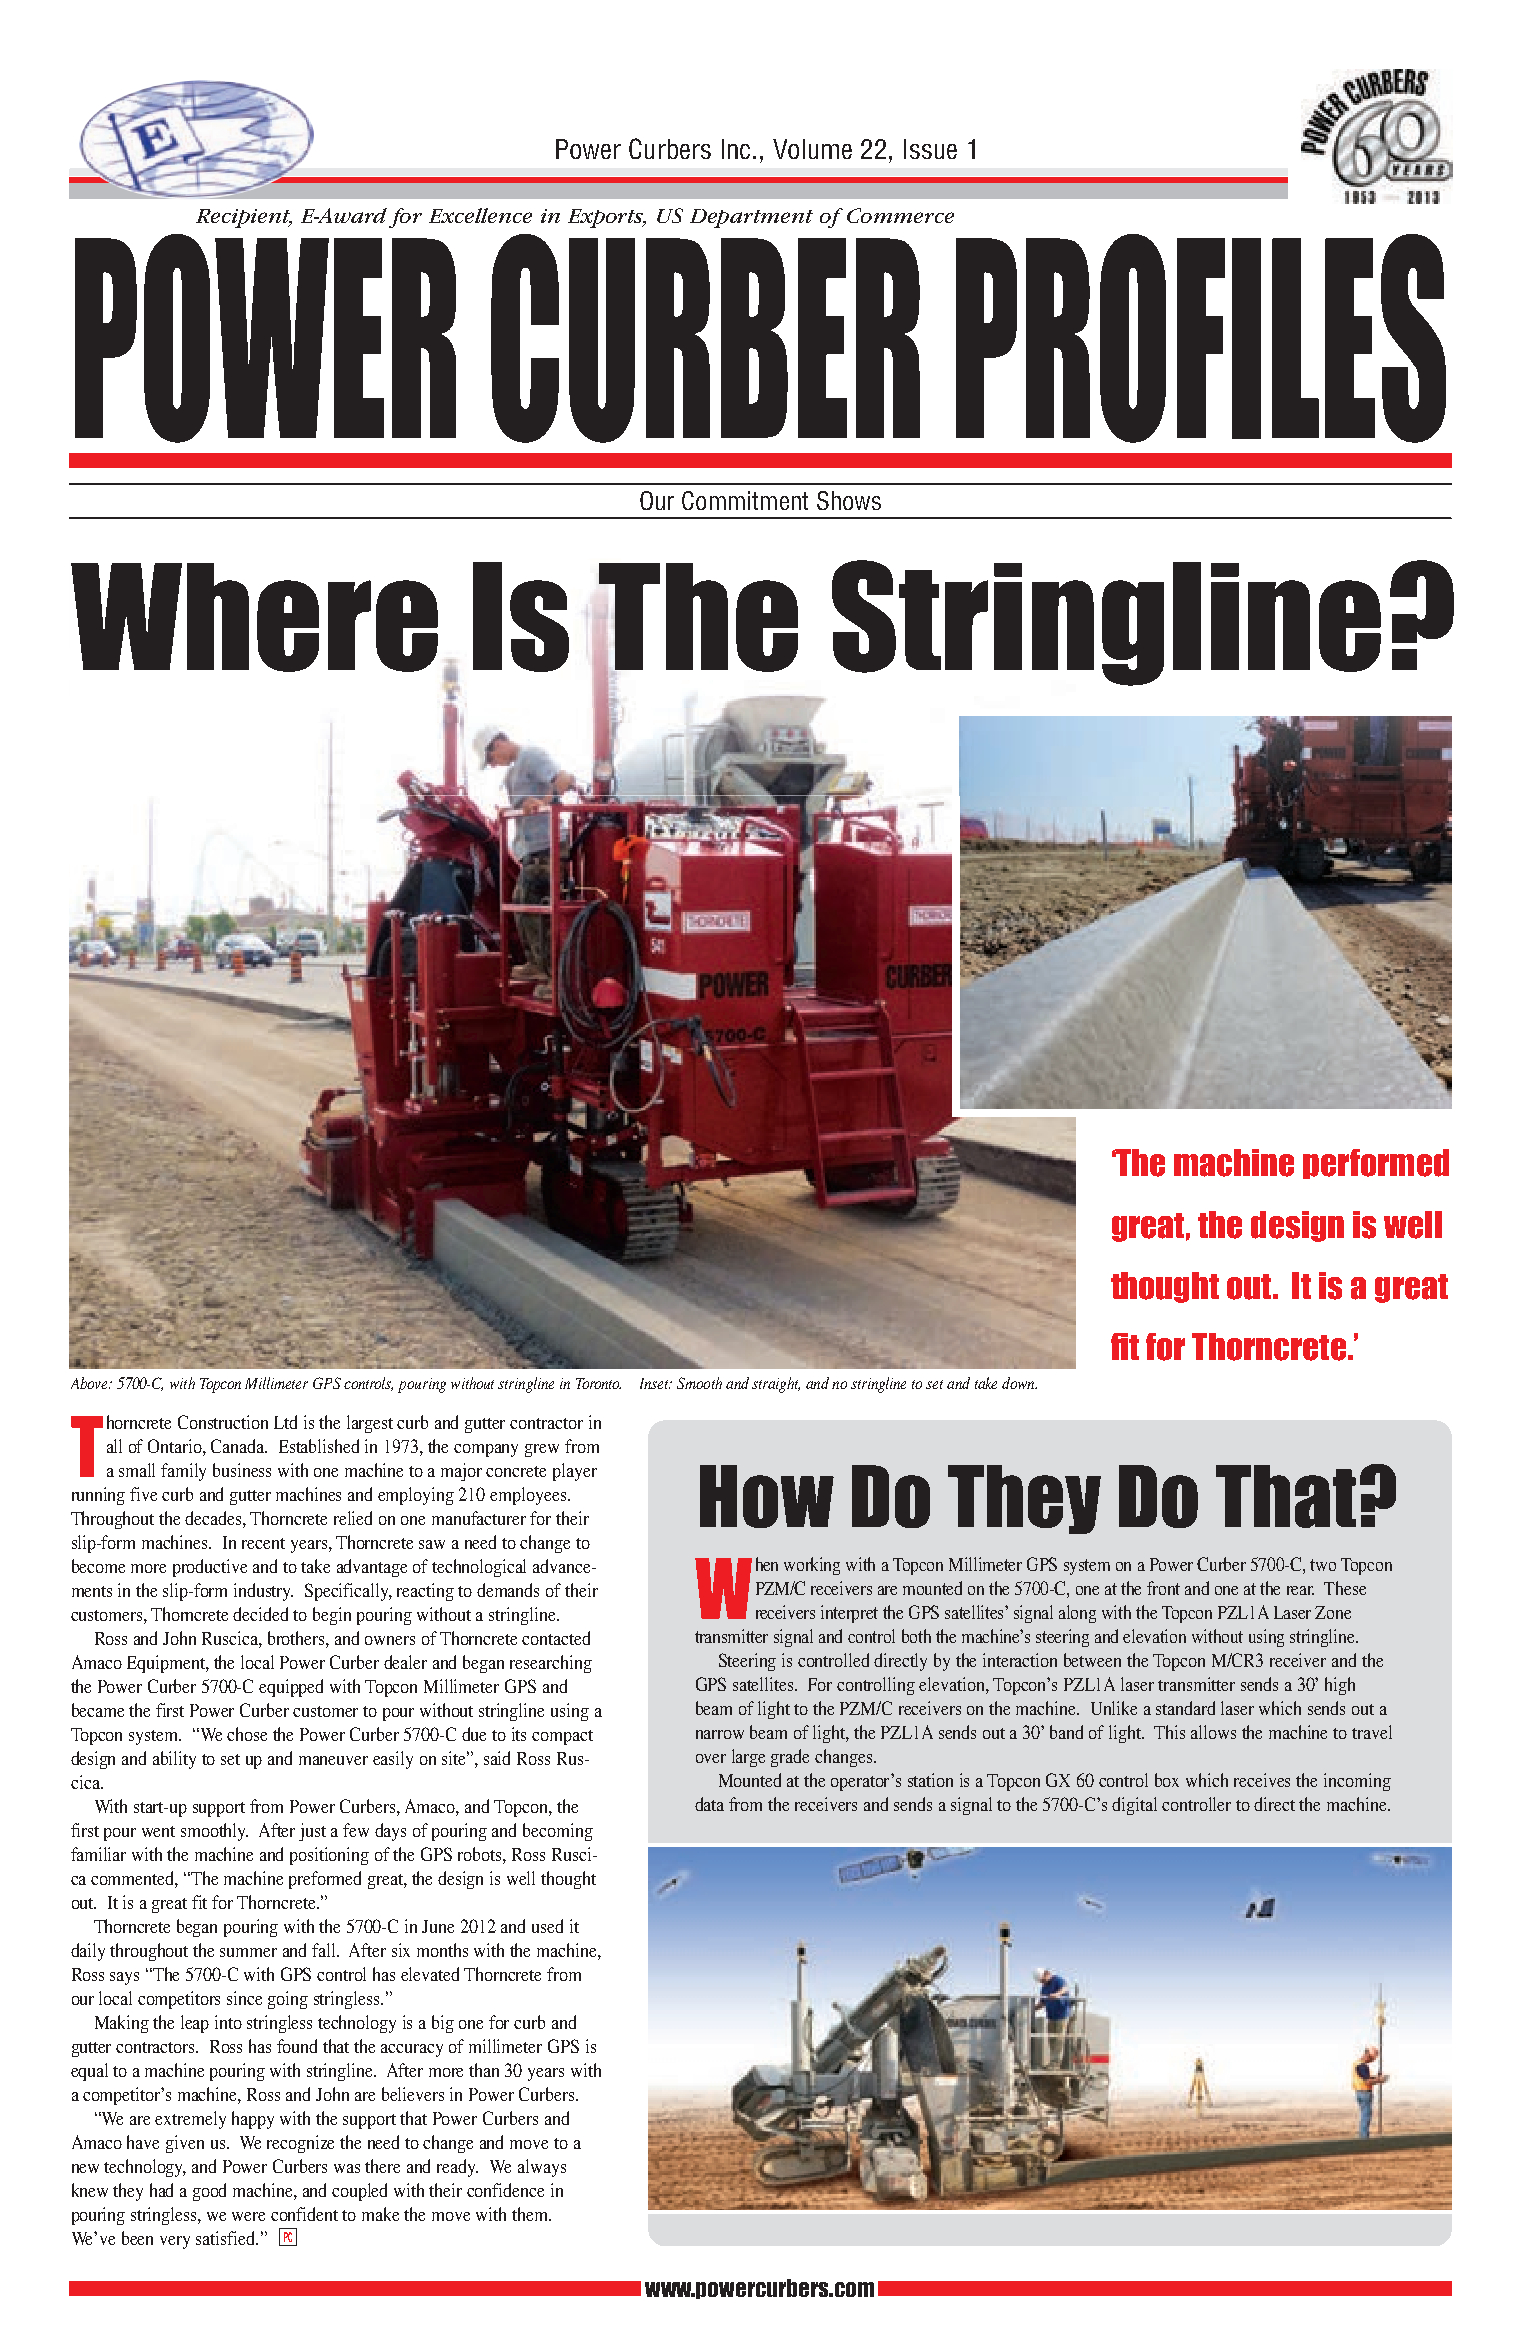 This screenshot has width=1521, height=2350. What do you see at coordinates (209, 2192) in the screenshot?
I see `good` at bounding box center [209, 2192].
